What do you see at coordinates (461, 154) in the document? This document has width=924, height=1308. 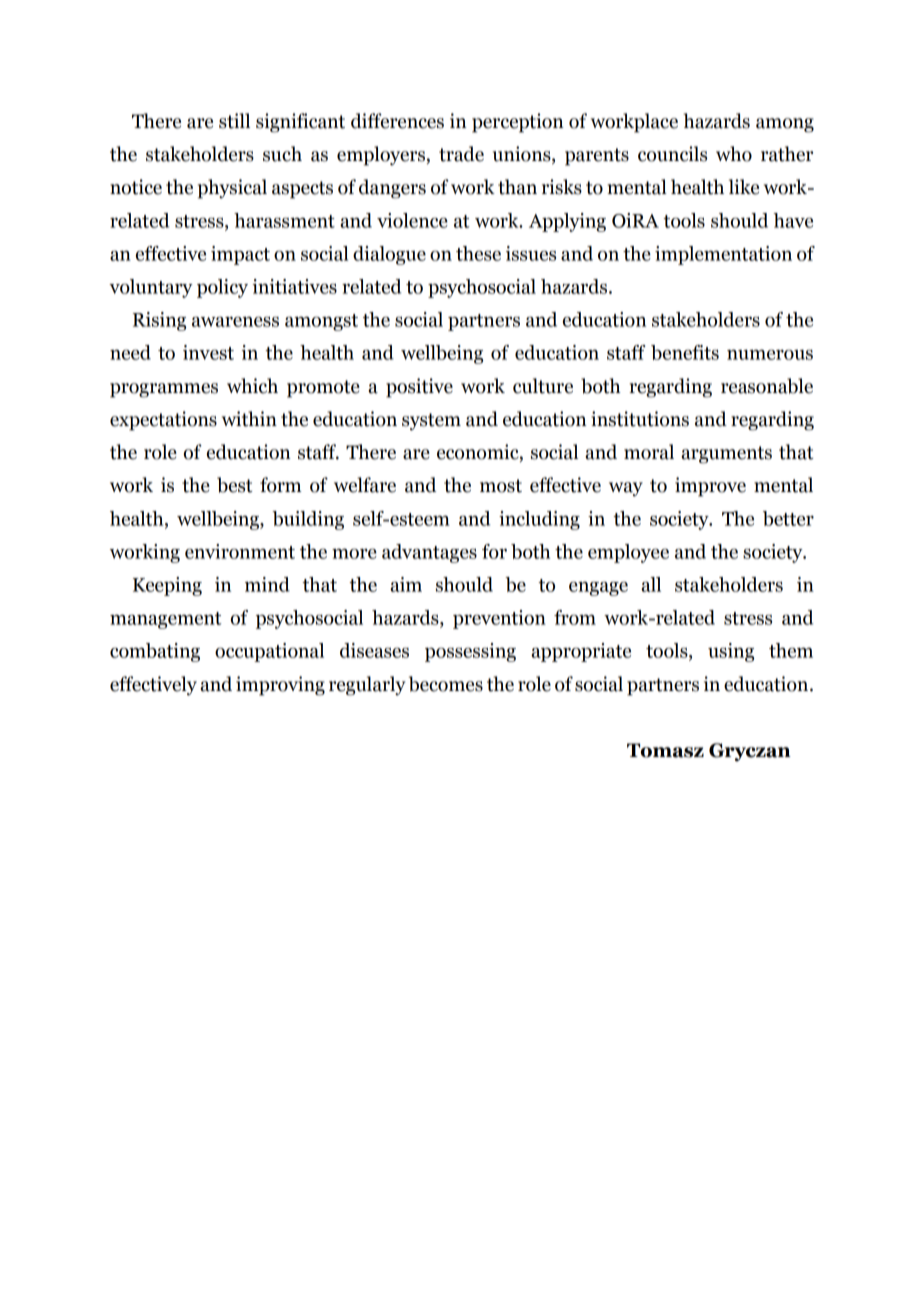 I see `trade` at bounding box center [461, 154].
